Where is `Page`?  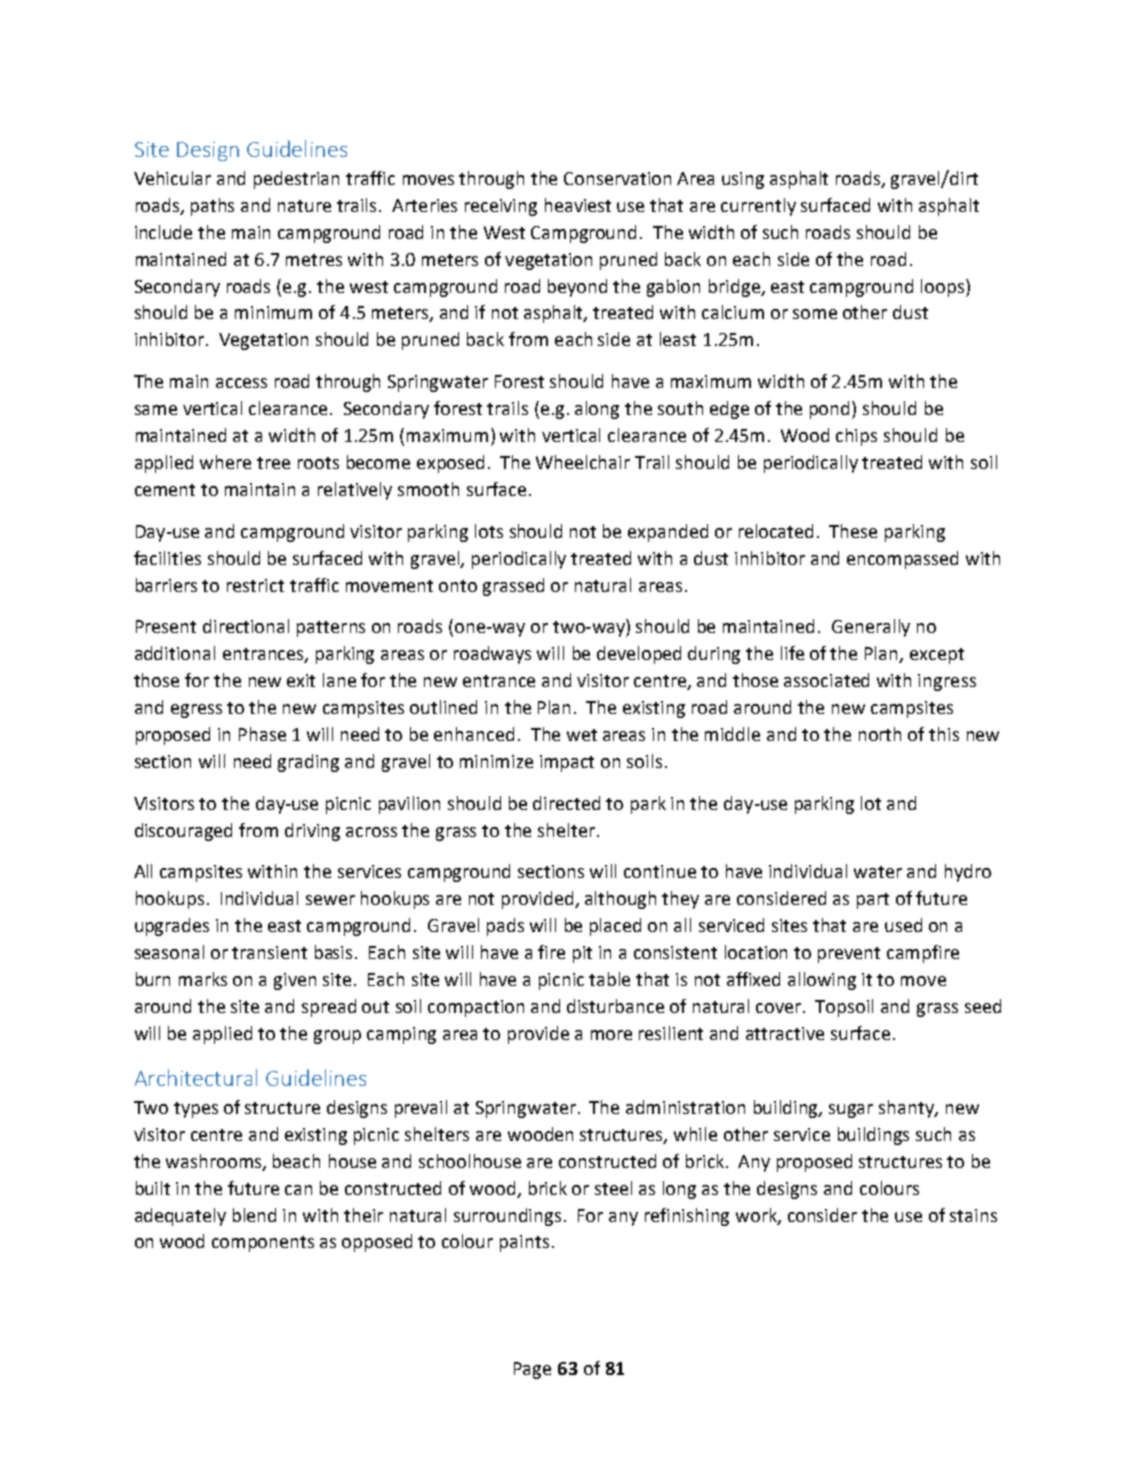 Page is located at coordinates (532, 1370).
